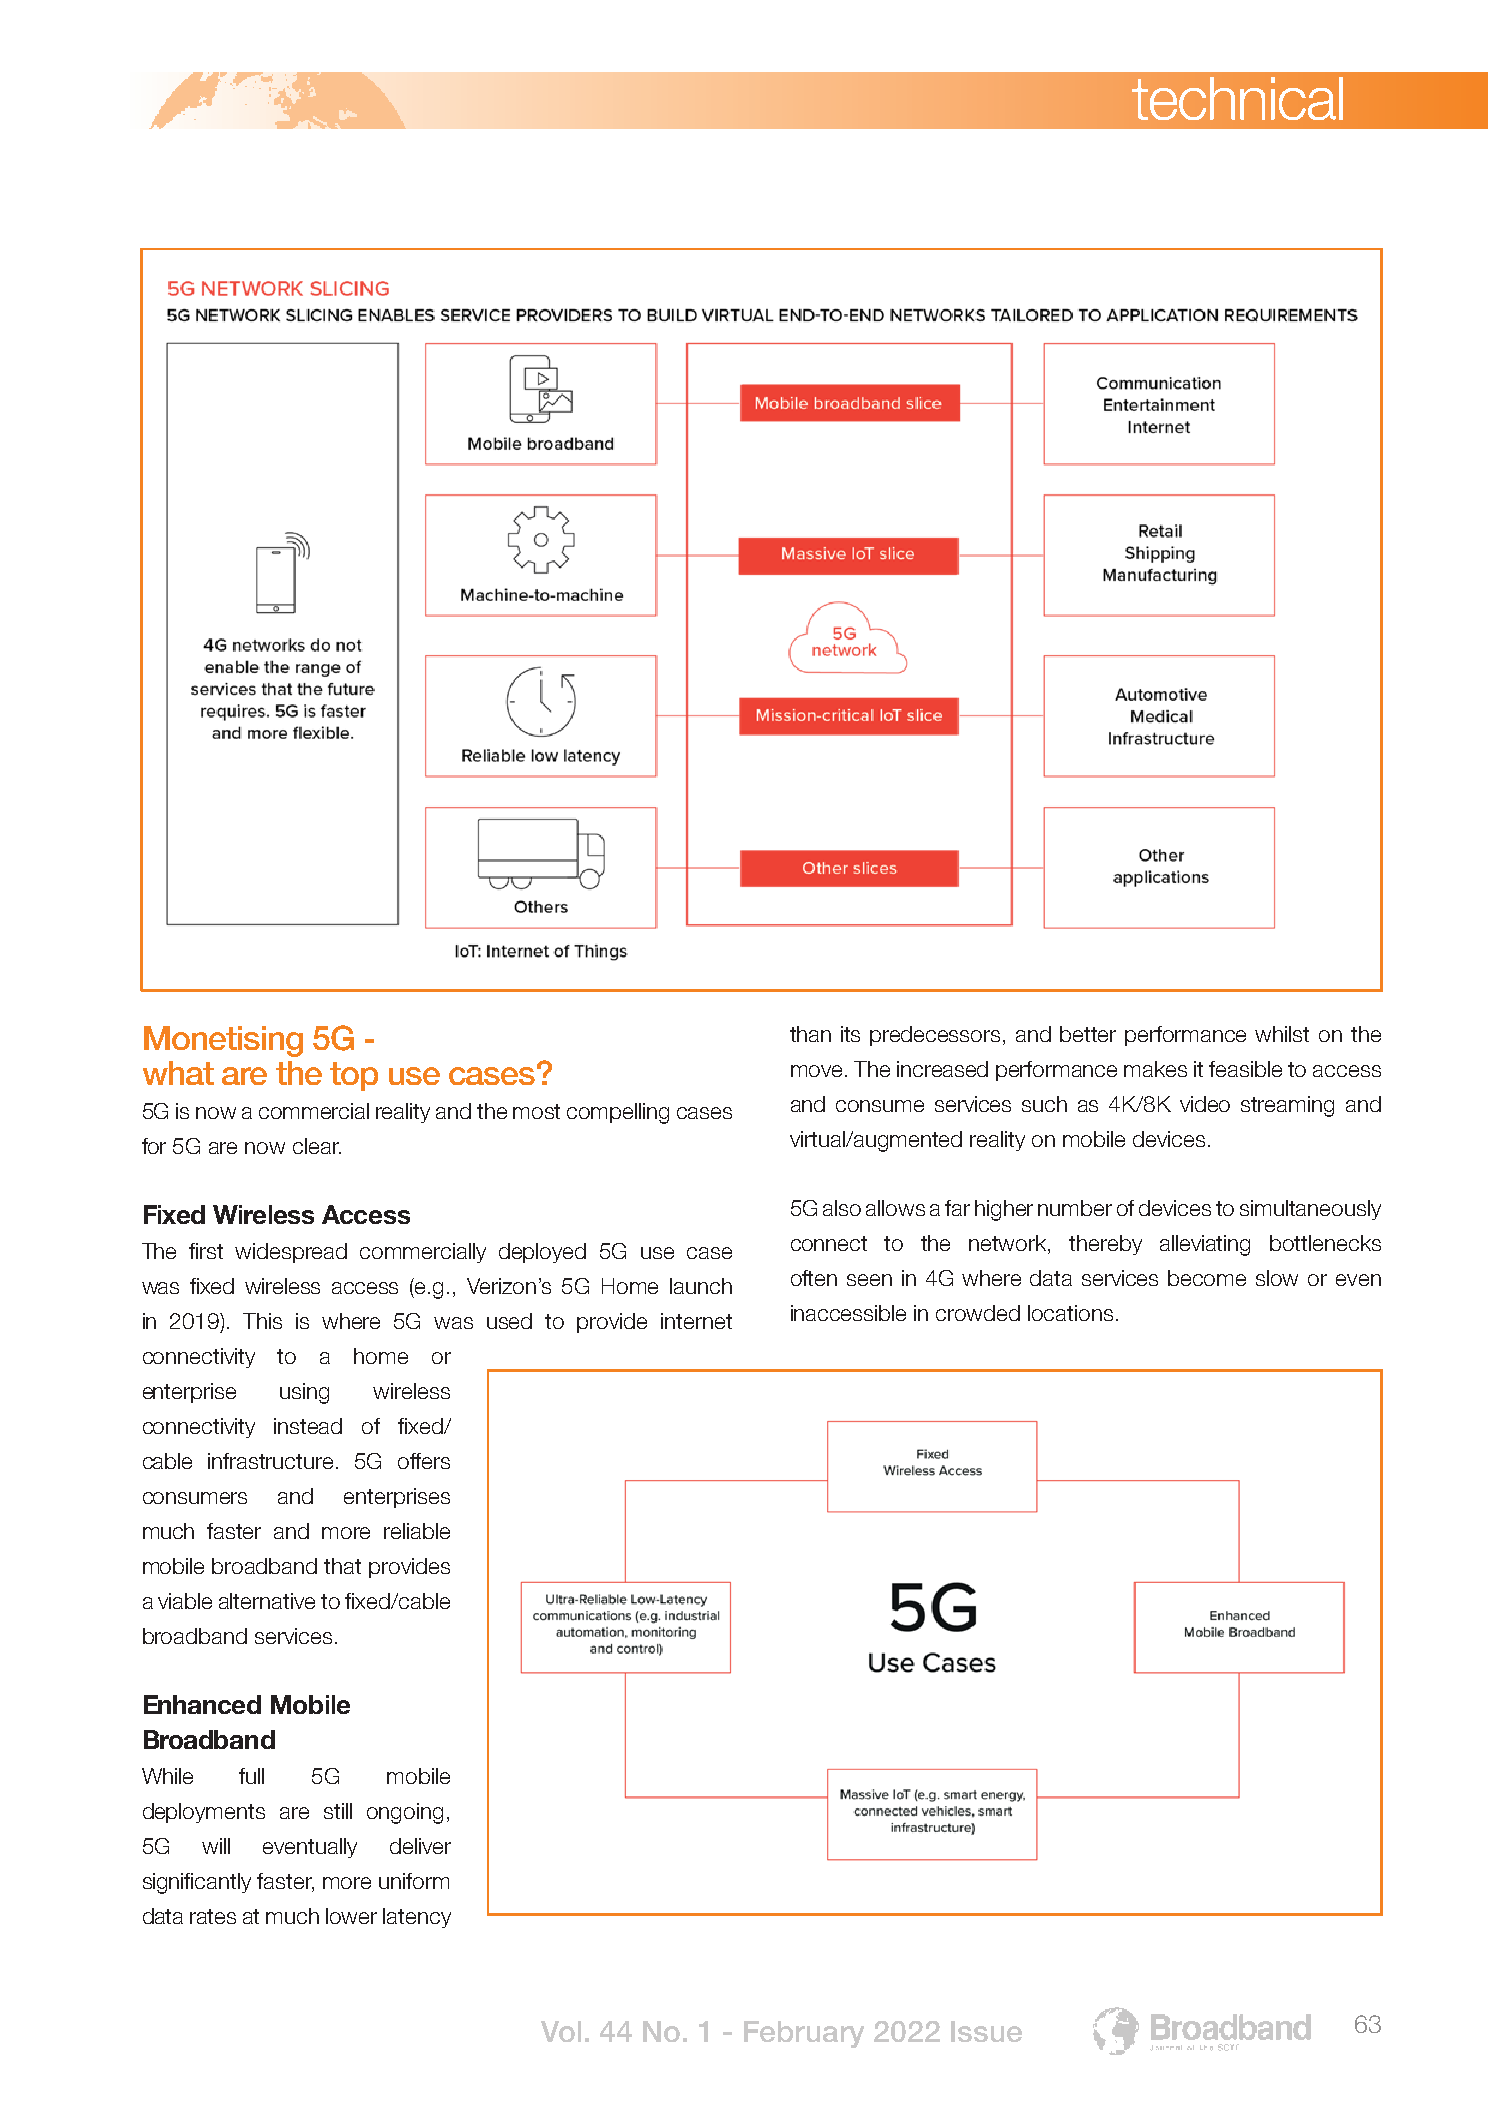  What do you see at coordinates (696, 1321) in the page?
I see `internet` at bounding box center [696, 1321].
